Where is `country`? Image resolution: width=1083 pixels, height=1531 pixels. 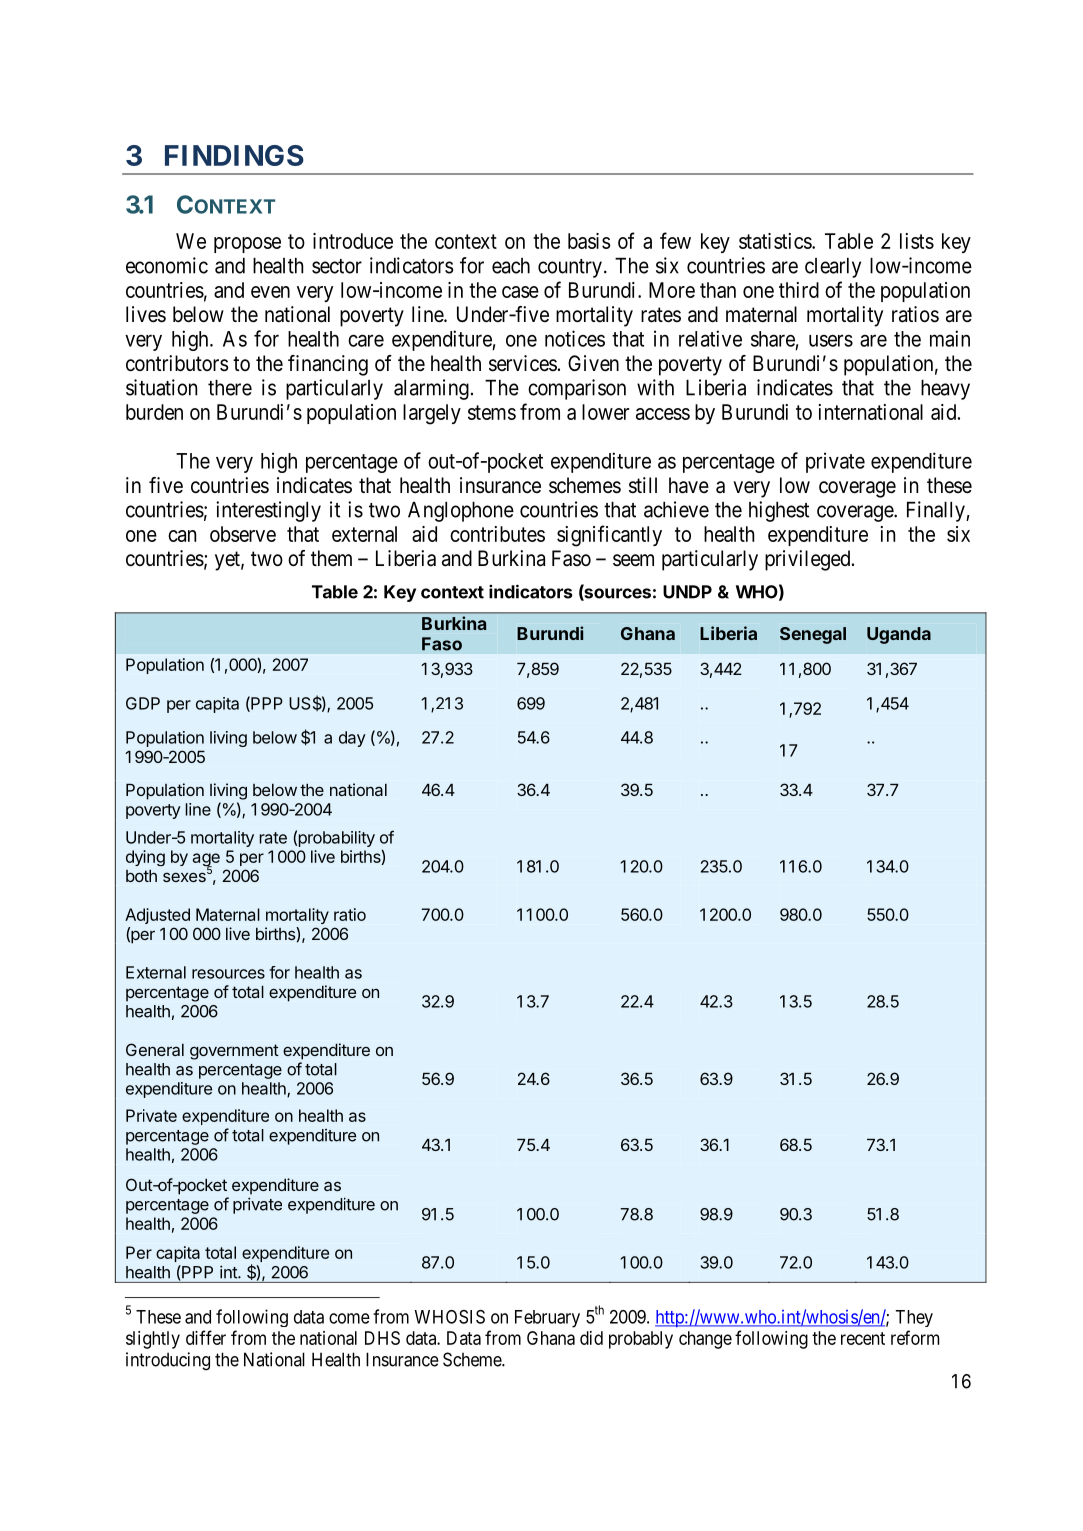
country is located at coordinates (570, 268).
